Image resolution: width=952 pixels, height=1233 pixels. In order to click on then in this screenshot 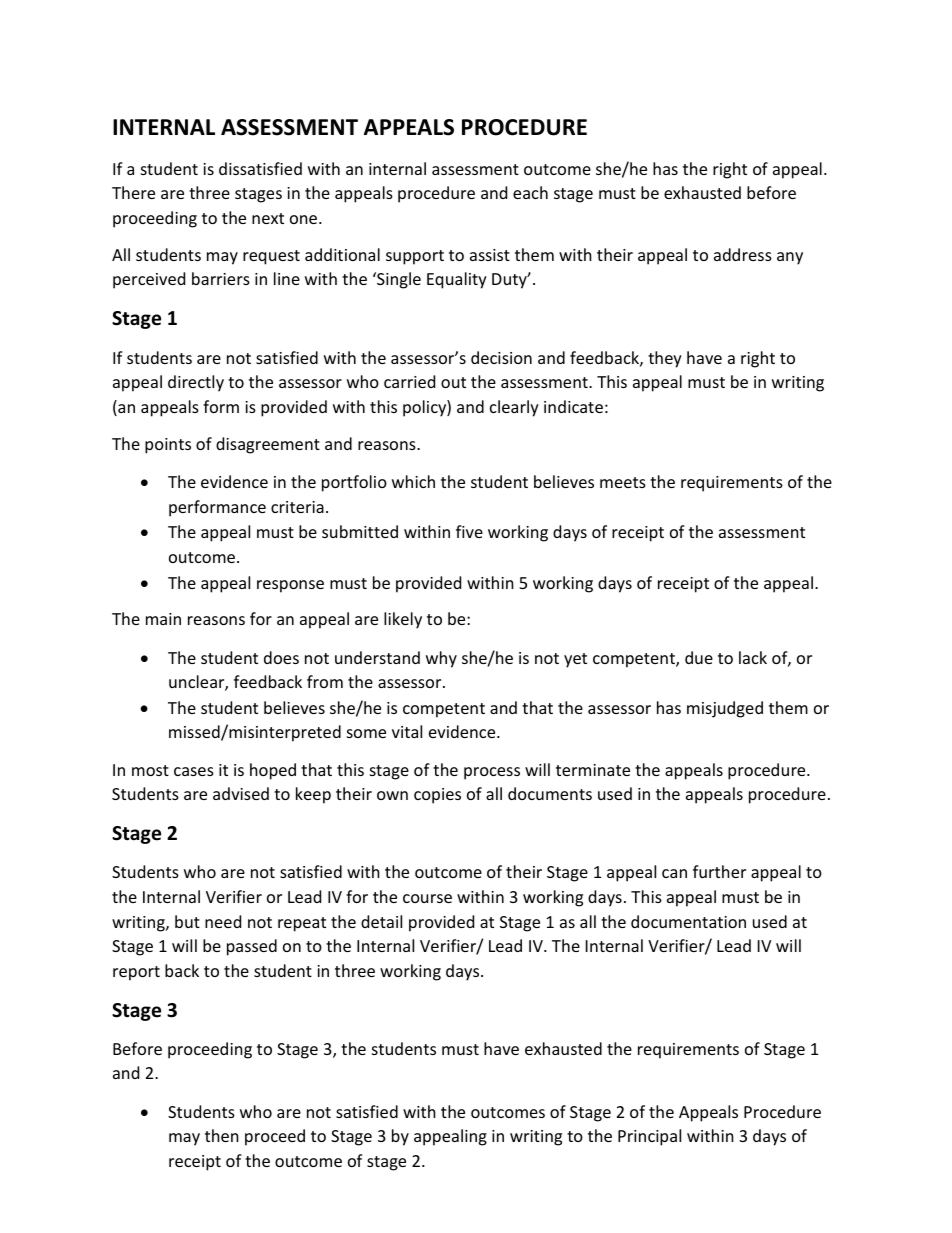, I will do `click(222, 1135)`.
